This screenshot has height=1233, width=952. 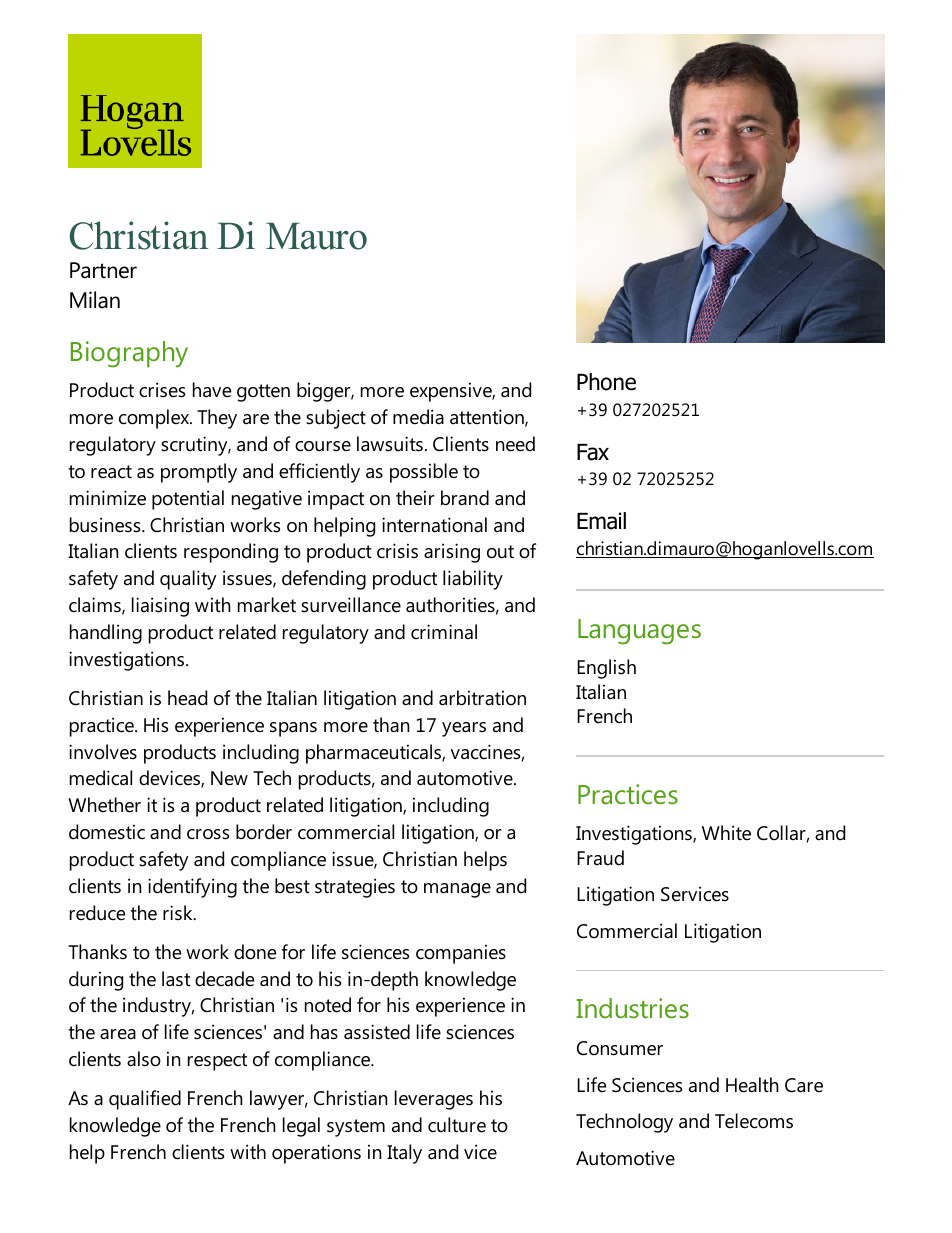 What do you see at coordinates (639, 632) in the screenshot?
I see `Languages` at bounding box center [639, 632].
